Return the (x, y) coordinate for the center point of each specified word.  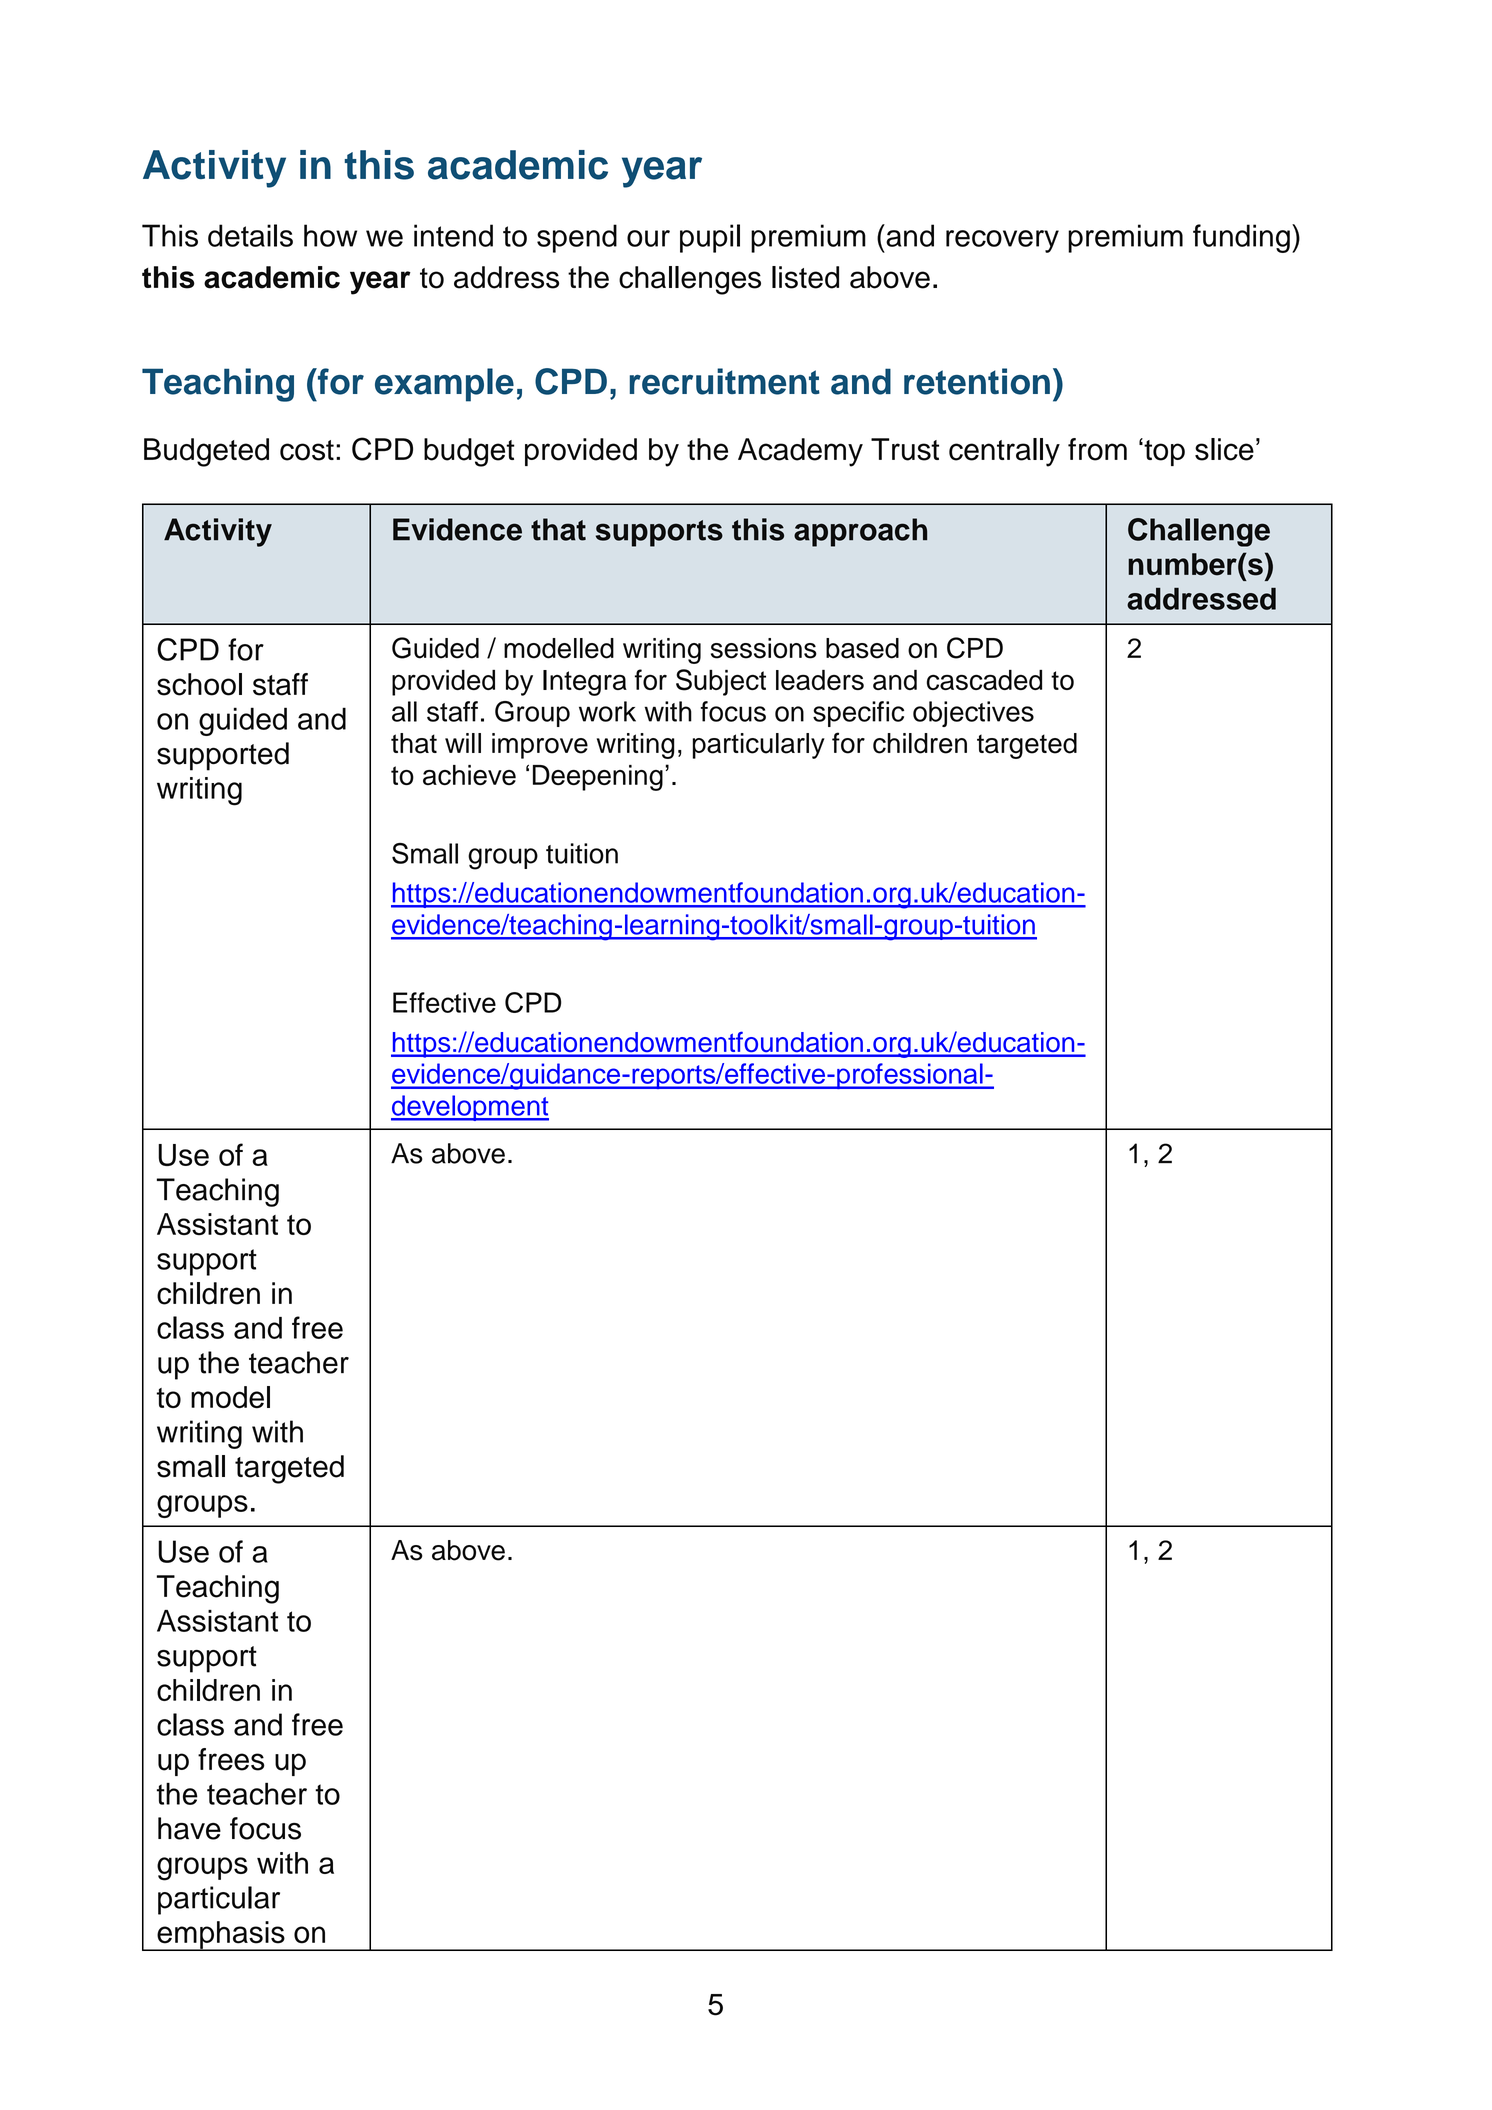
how (330, 235)
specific (858, 714)
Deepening (598, 778)
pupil (710, 238)
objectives (973, 714)
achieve (469, 775)
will (463, 743)
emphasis (221, 1936)
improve (540, 746)
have (189, 1828)
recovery (1002, 241)
